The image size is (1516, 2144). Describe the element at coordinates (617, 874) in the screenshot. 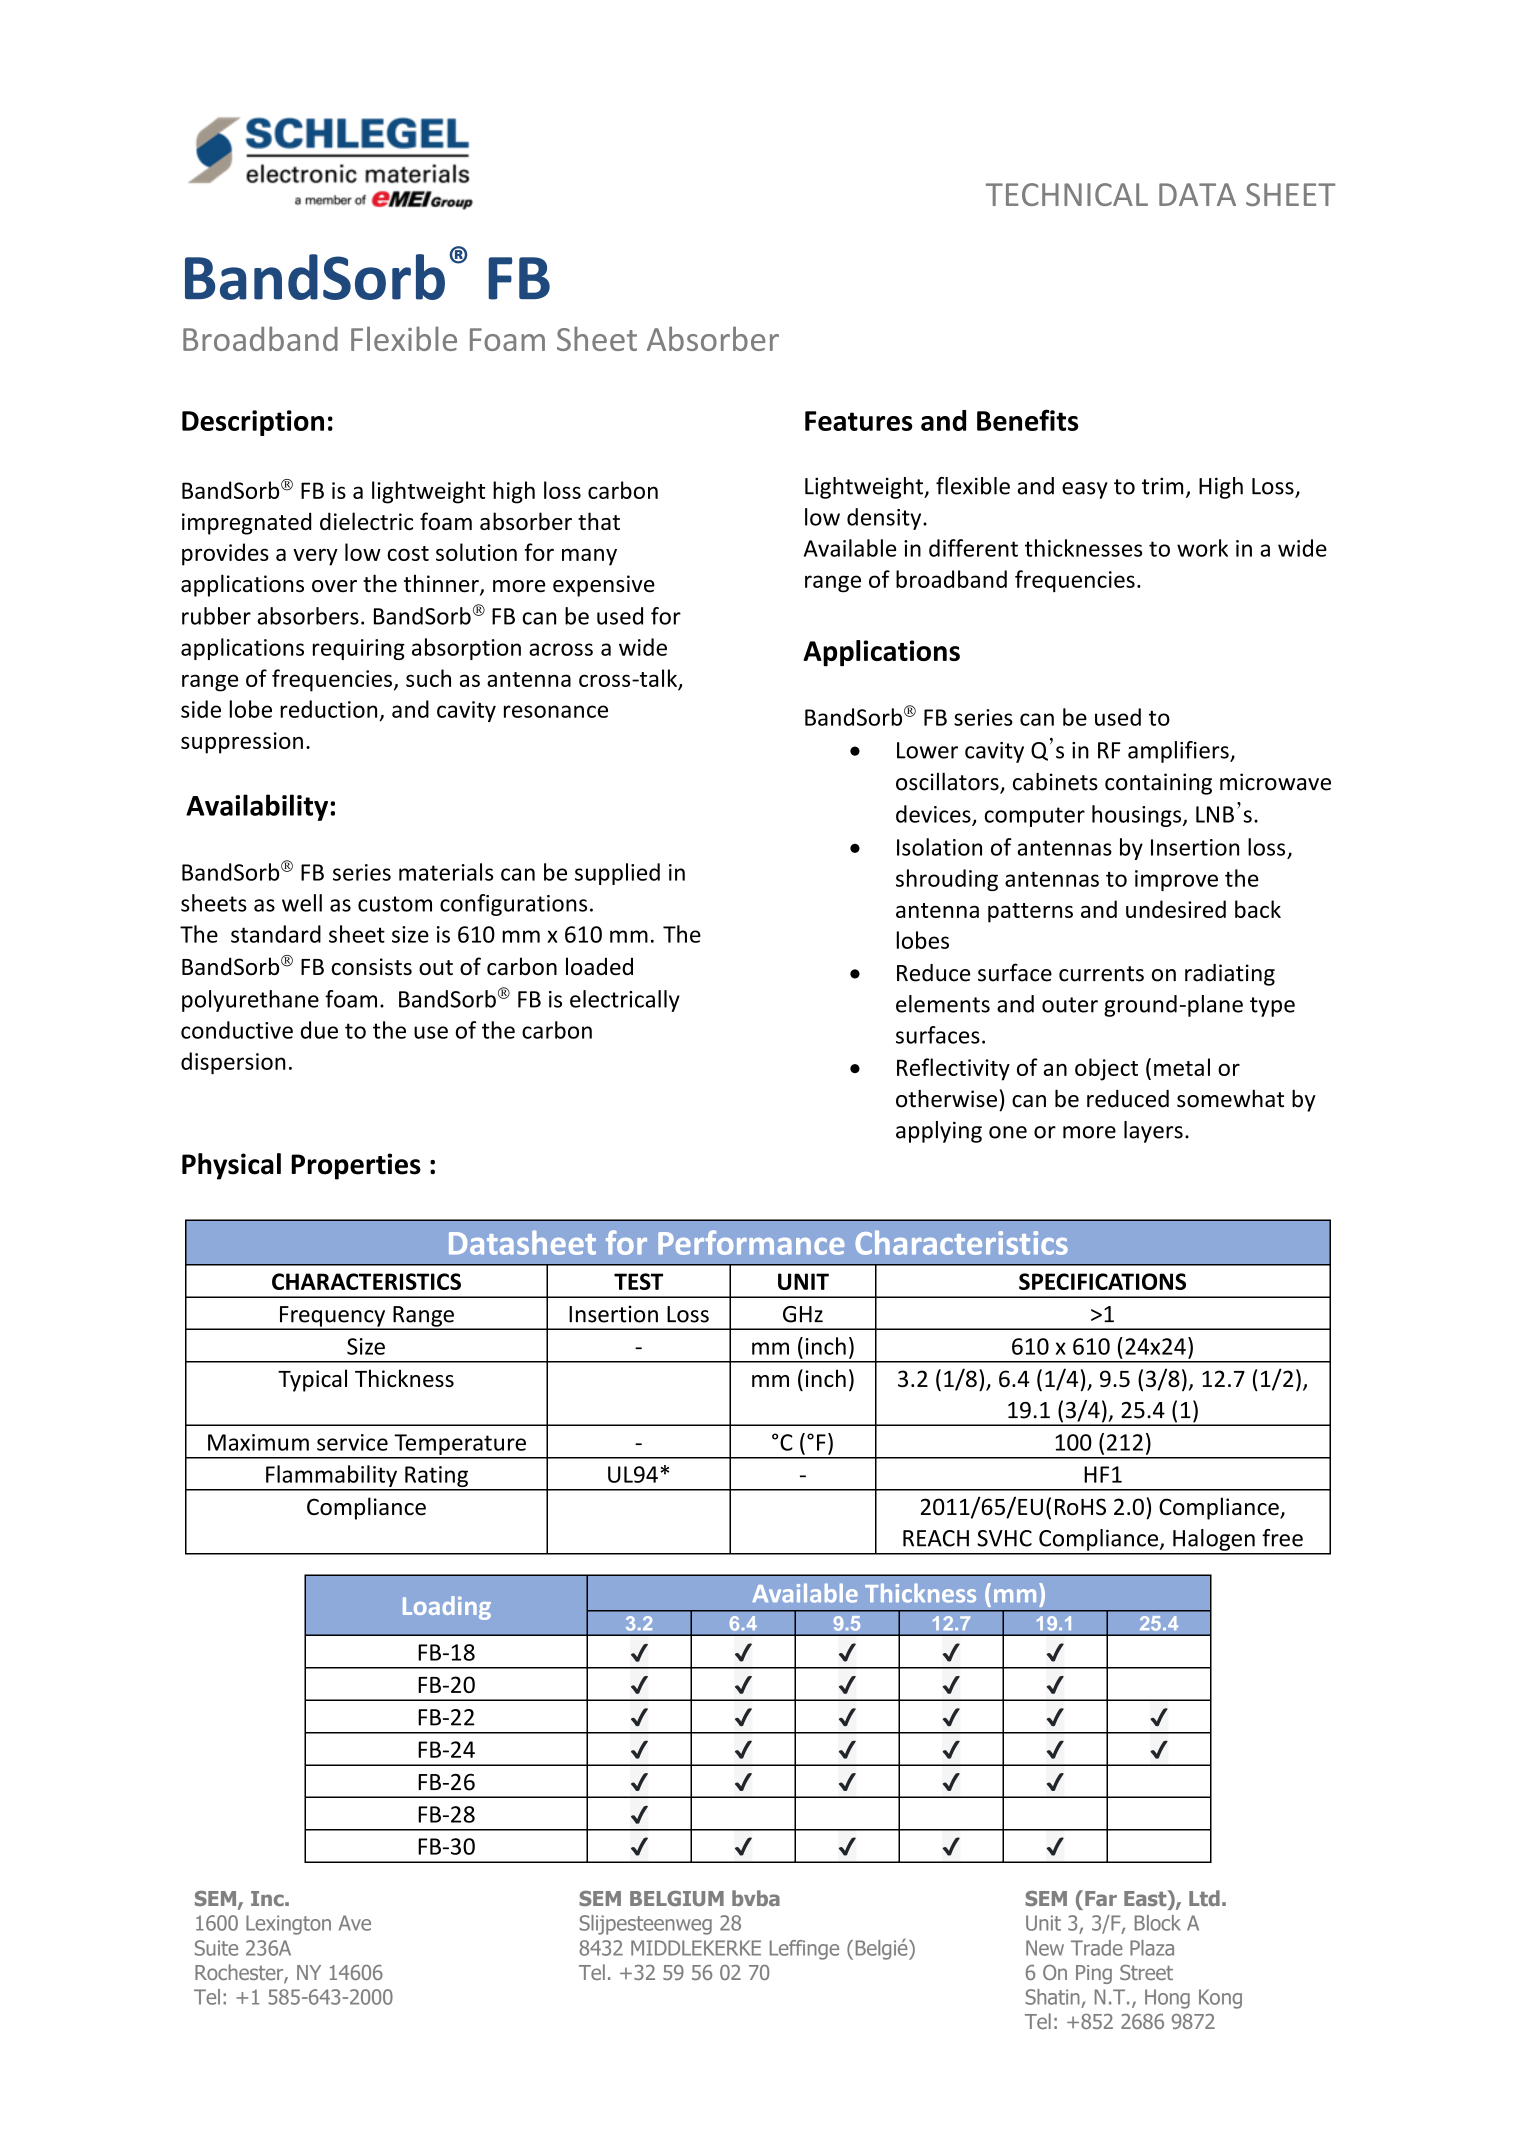

I see `supplied` at that location.
